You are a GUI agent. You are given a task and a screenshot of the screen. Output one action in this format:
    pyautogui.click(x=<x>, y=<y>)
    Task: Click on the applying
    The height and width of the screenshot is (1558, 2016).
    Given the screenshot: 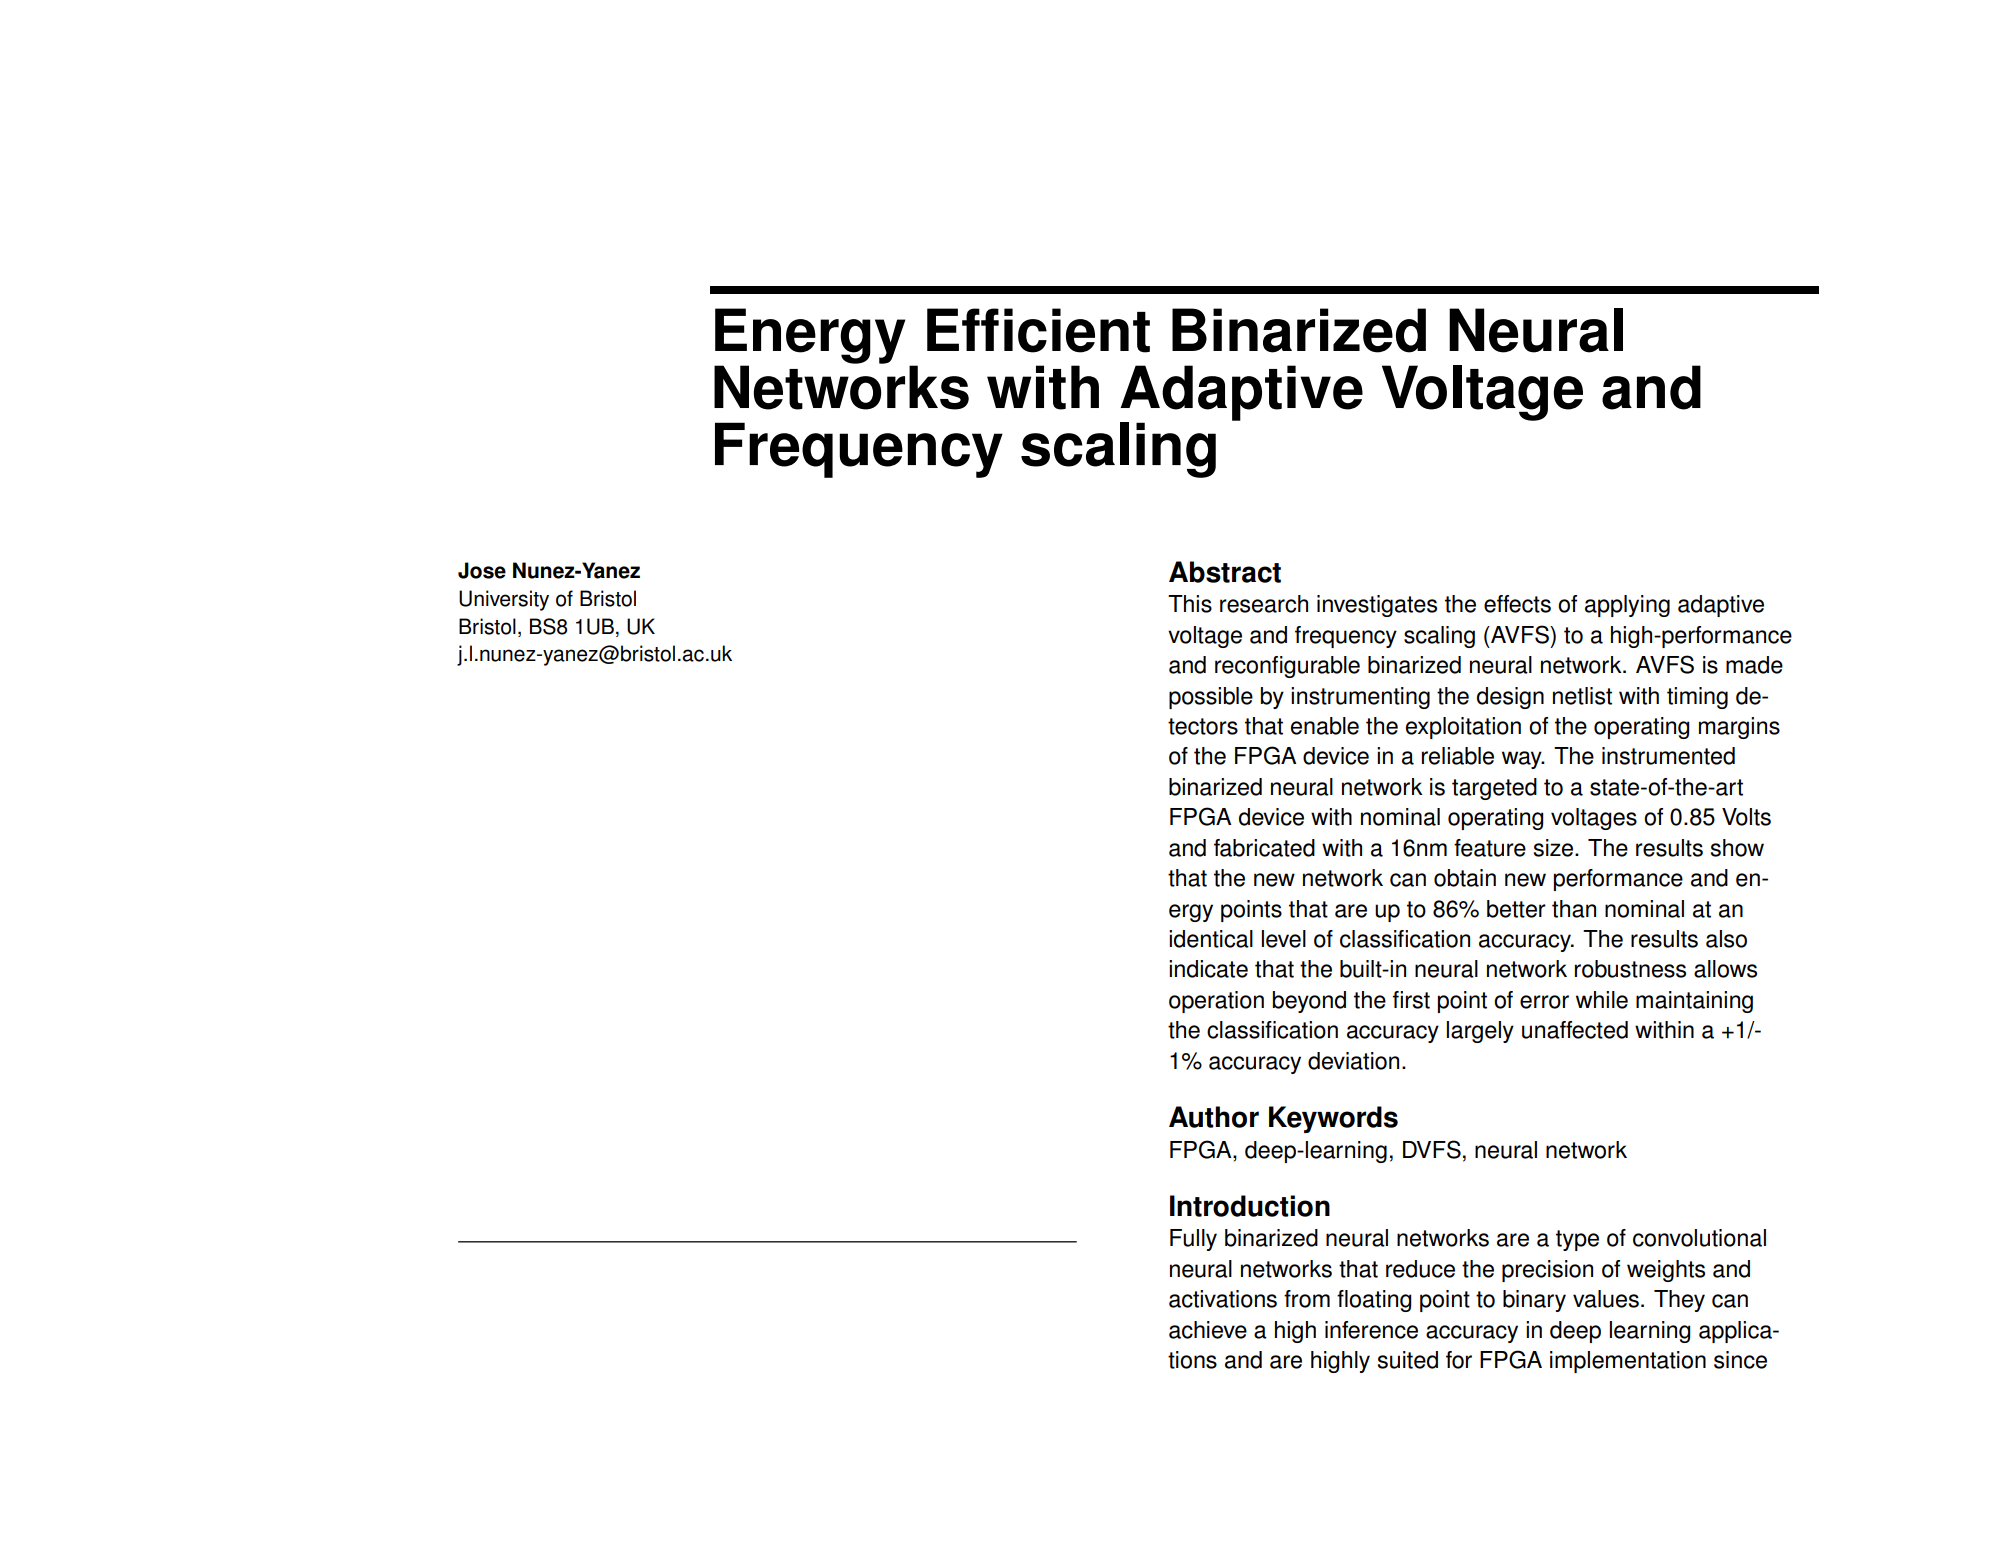 What is the action you would take?
    pyautogui.click(x=1627, y=606)
